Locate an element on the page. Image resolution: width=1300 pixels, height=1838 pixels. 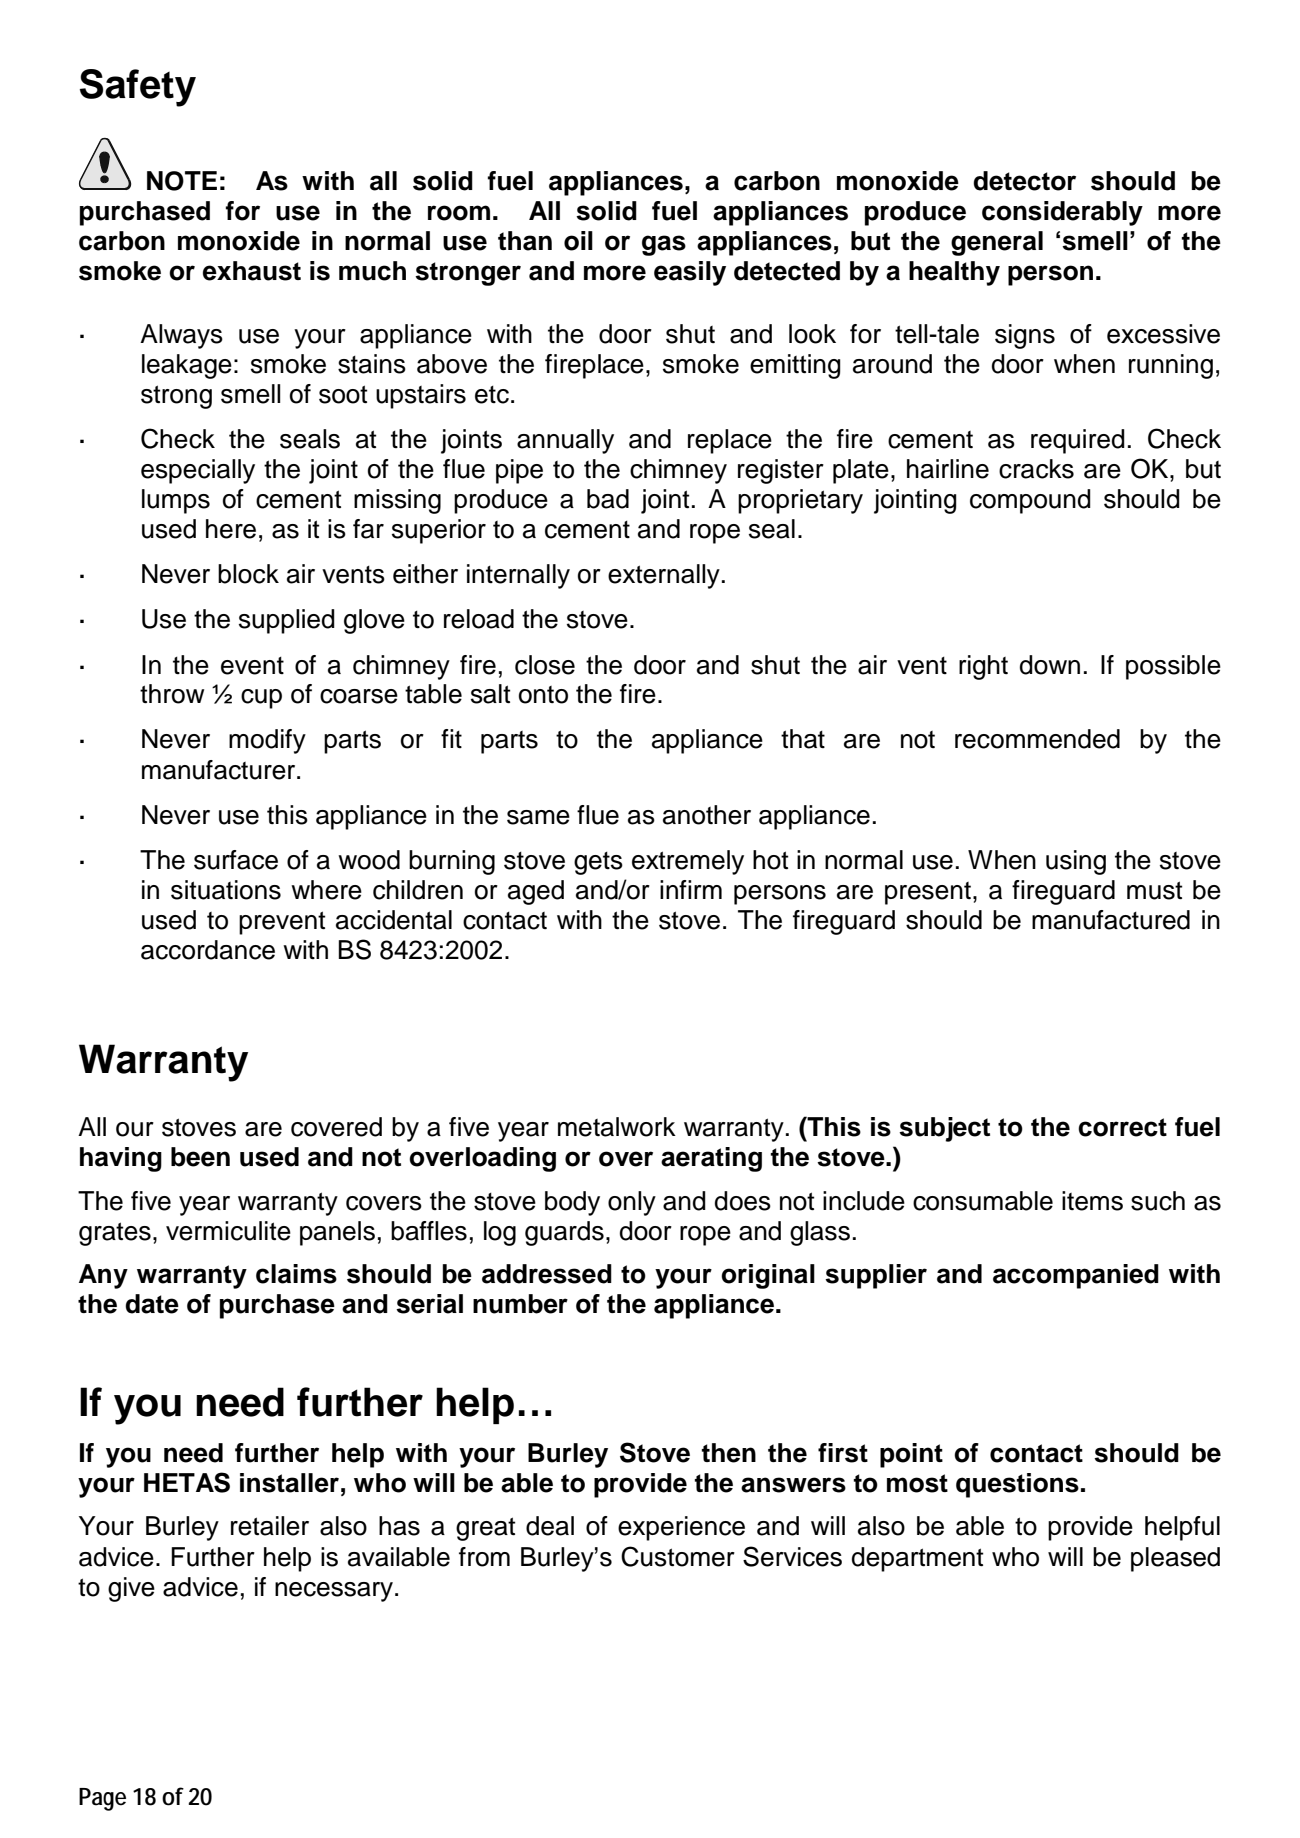
down is located at coordinates (1050, 665).
